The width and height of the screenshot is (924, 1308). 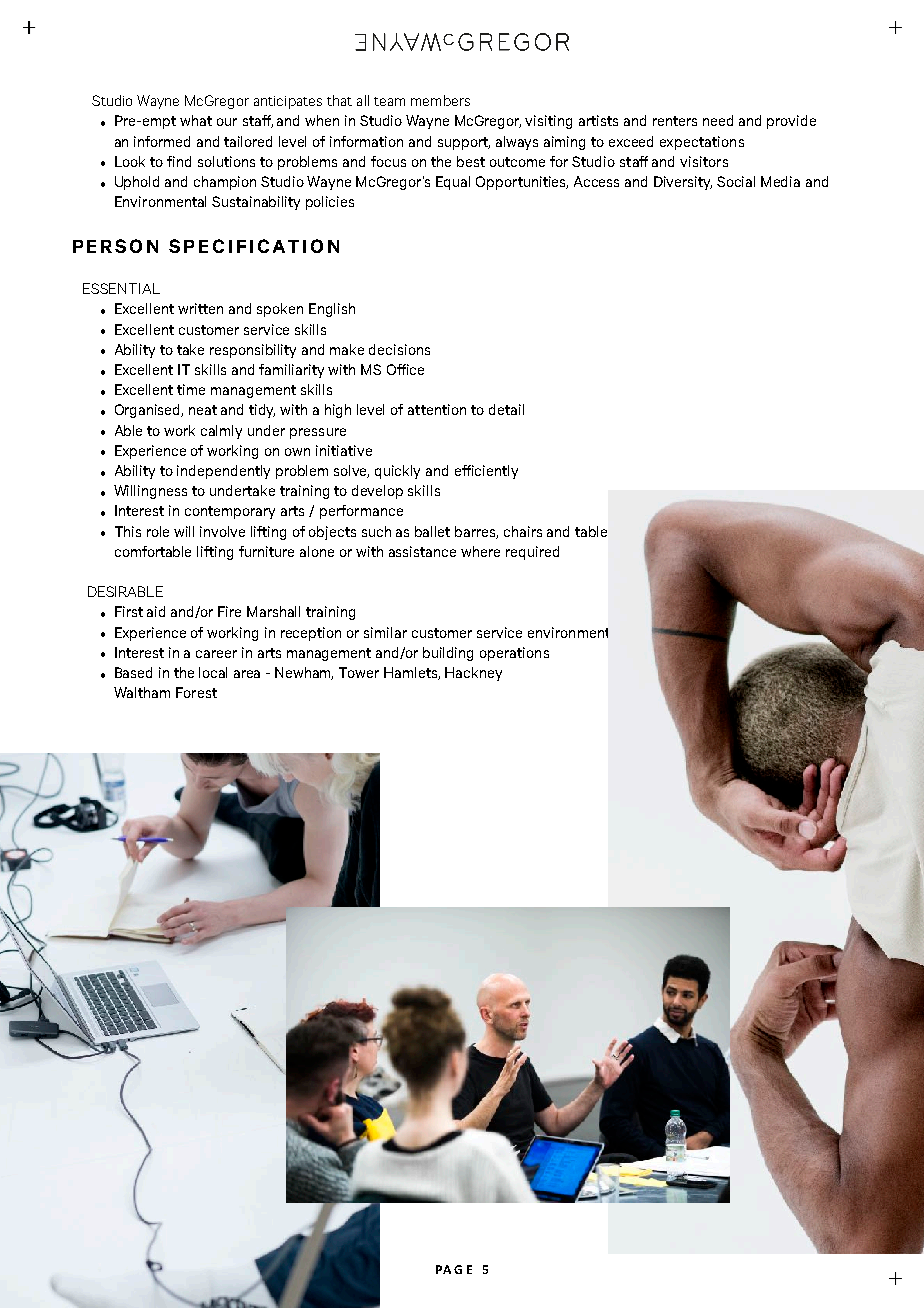 I want to click on decisions, so click(x=399, y=349).
